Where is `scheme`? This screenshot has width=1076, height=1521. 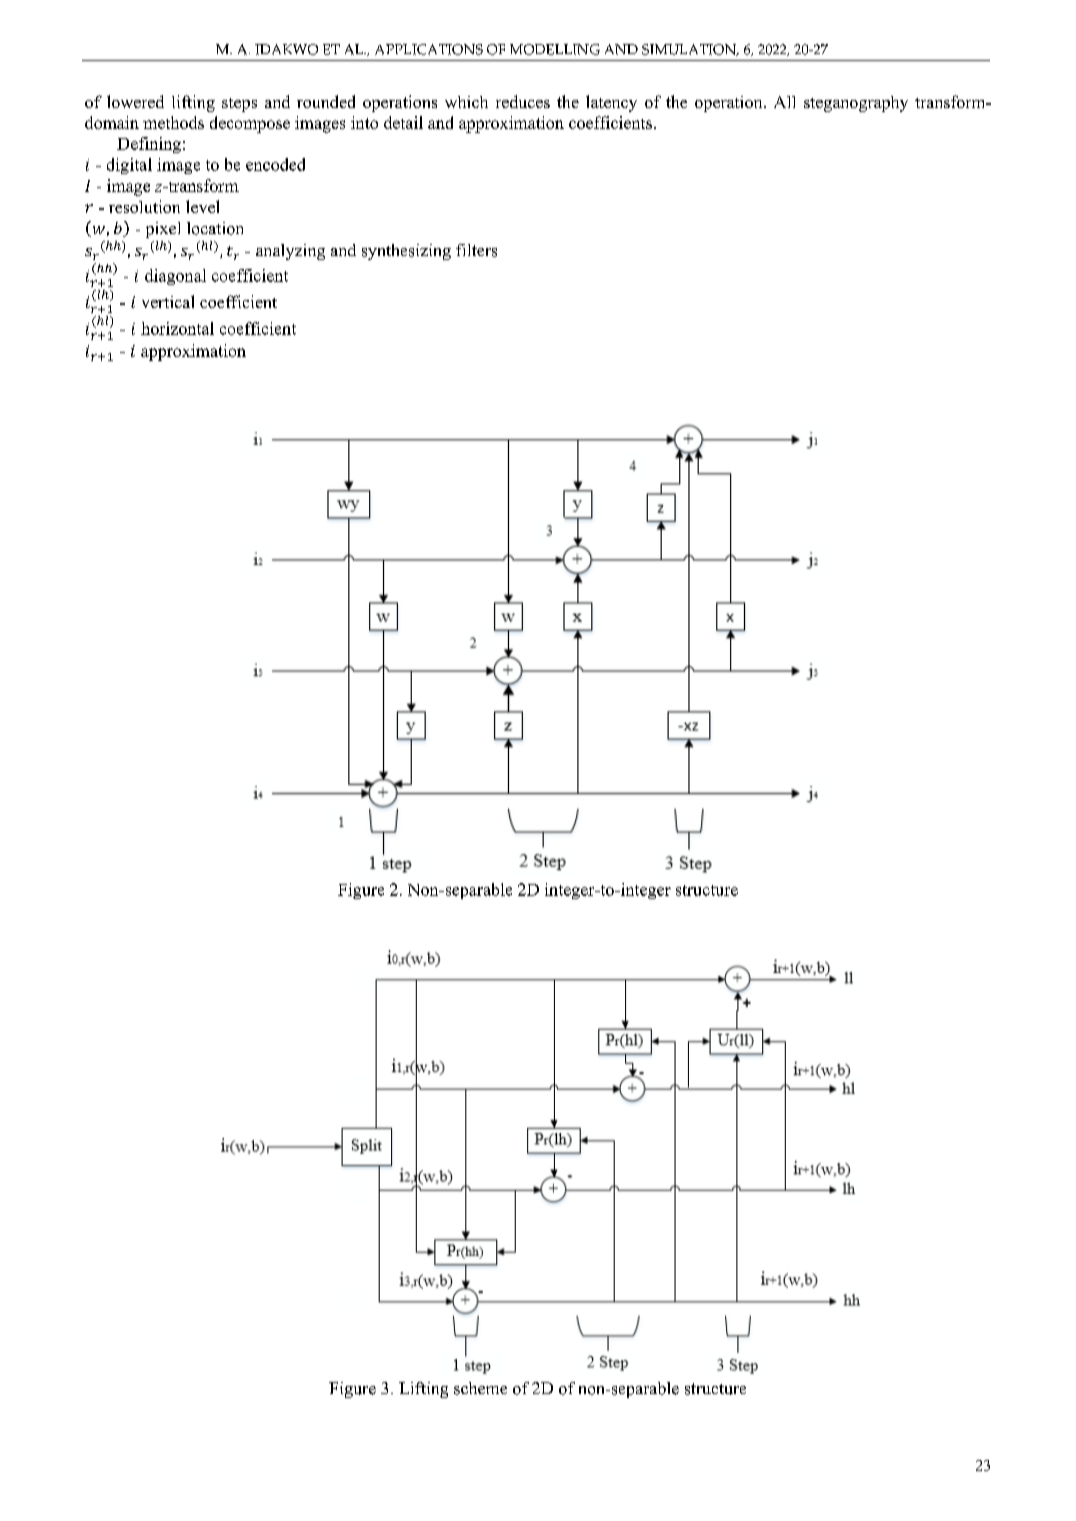
scheme is located at coordinates (480, 1388).
